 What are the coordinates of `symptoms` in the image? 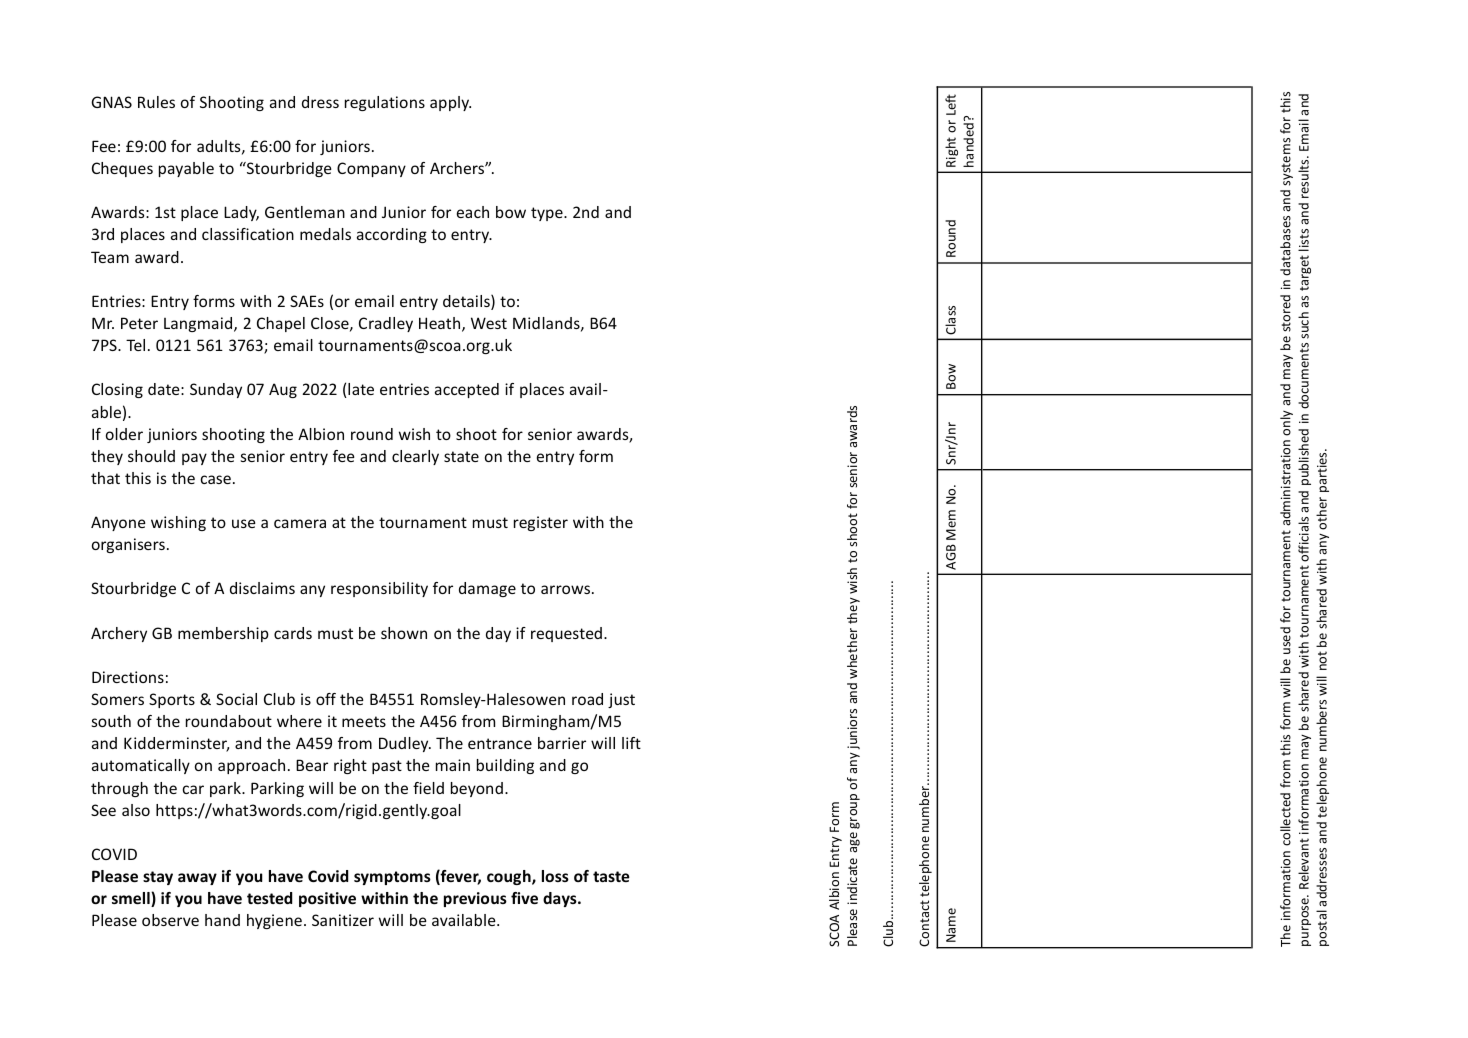 It's located at (392, 878).
